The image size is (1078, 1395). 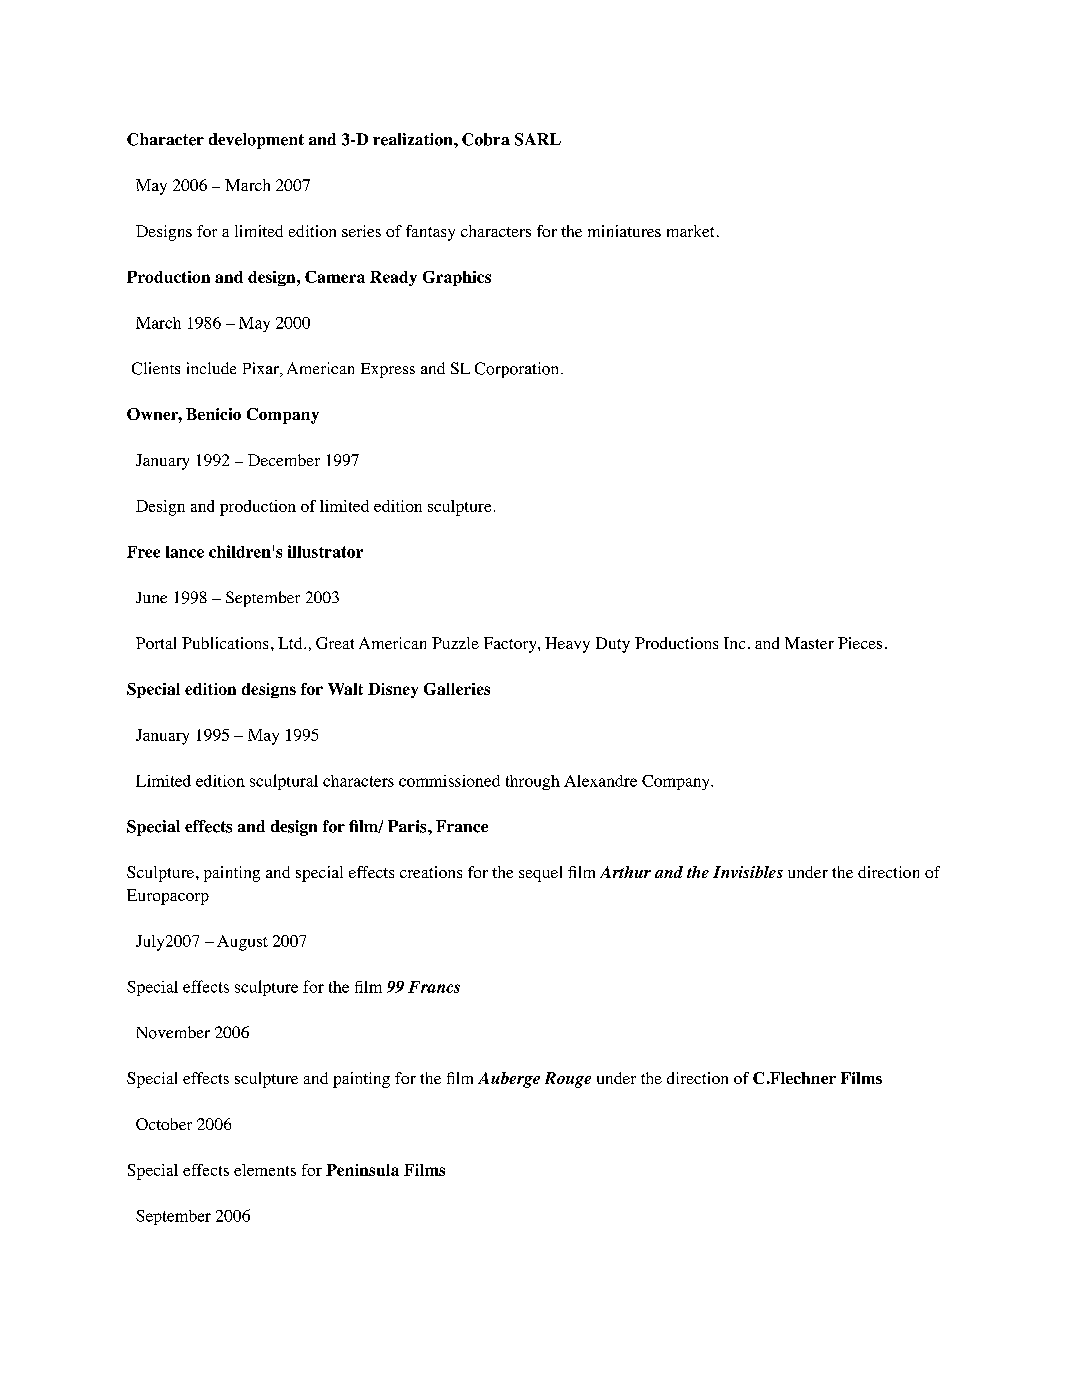 I want to click on elements, so click(x=265, y=1170).
